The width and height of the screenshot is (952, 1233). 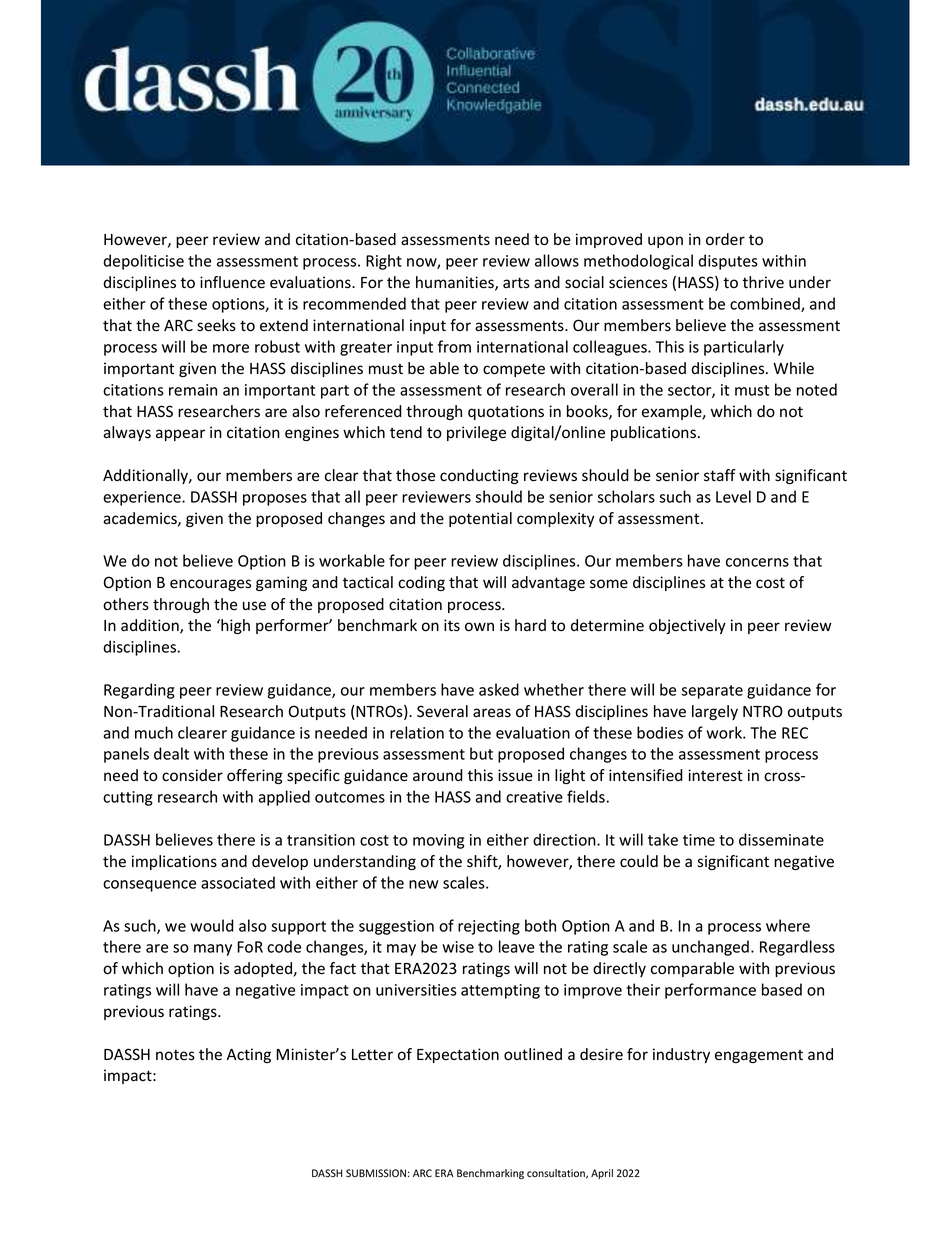 I want to click on notes, so click(x=175, y=1055).
